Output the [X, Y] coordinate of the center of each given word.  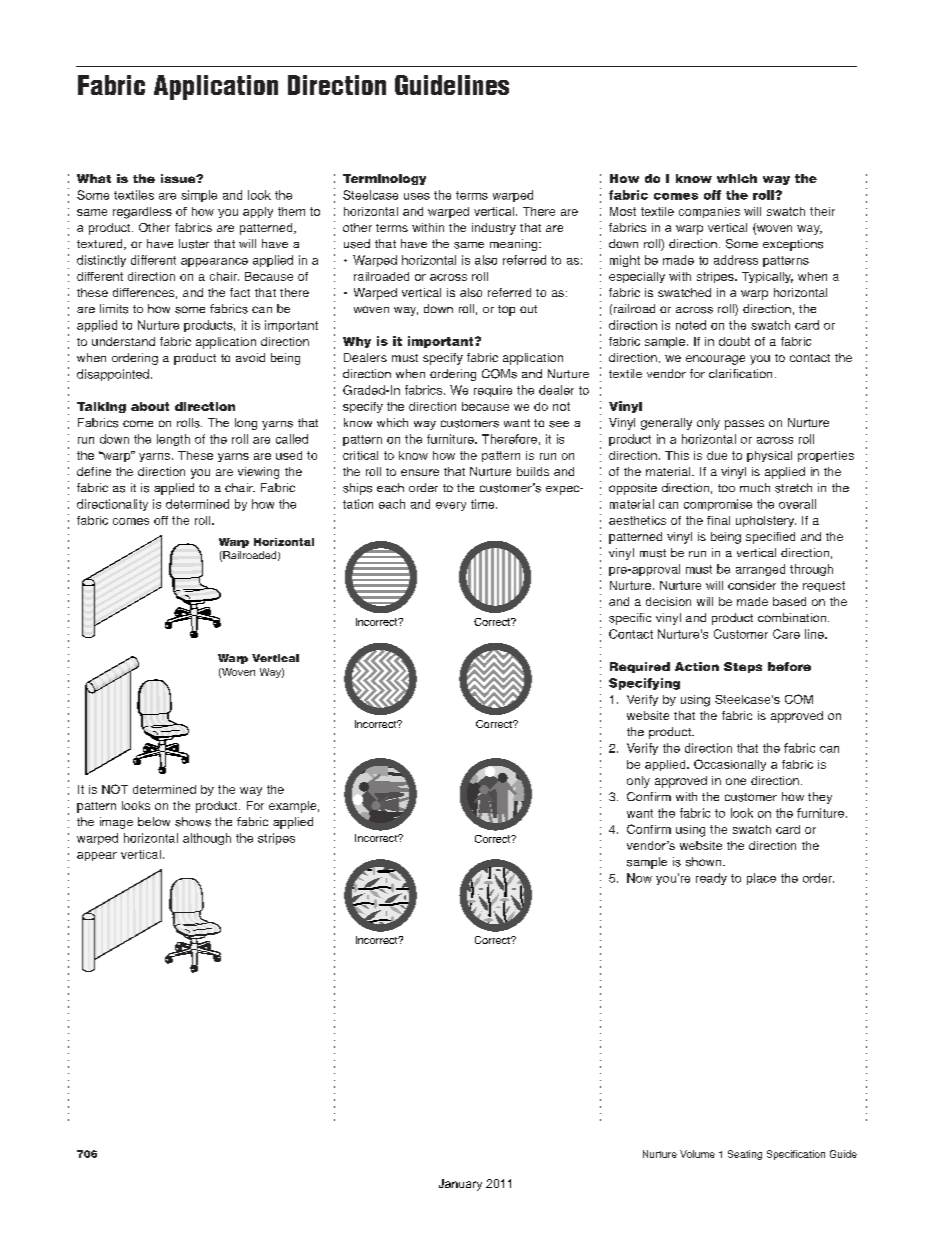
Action [697, 666]
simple [199, 196]
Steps [743, 667]
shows [193, 822]
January [460, 1185]
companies [709, 212]
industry [494, 229]
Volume [697, 1154]
